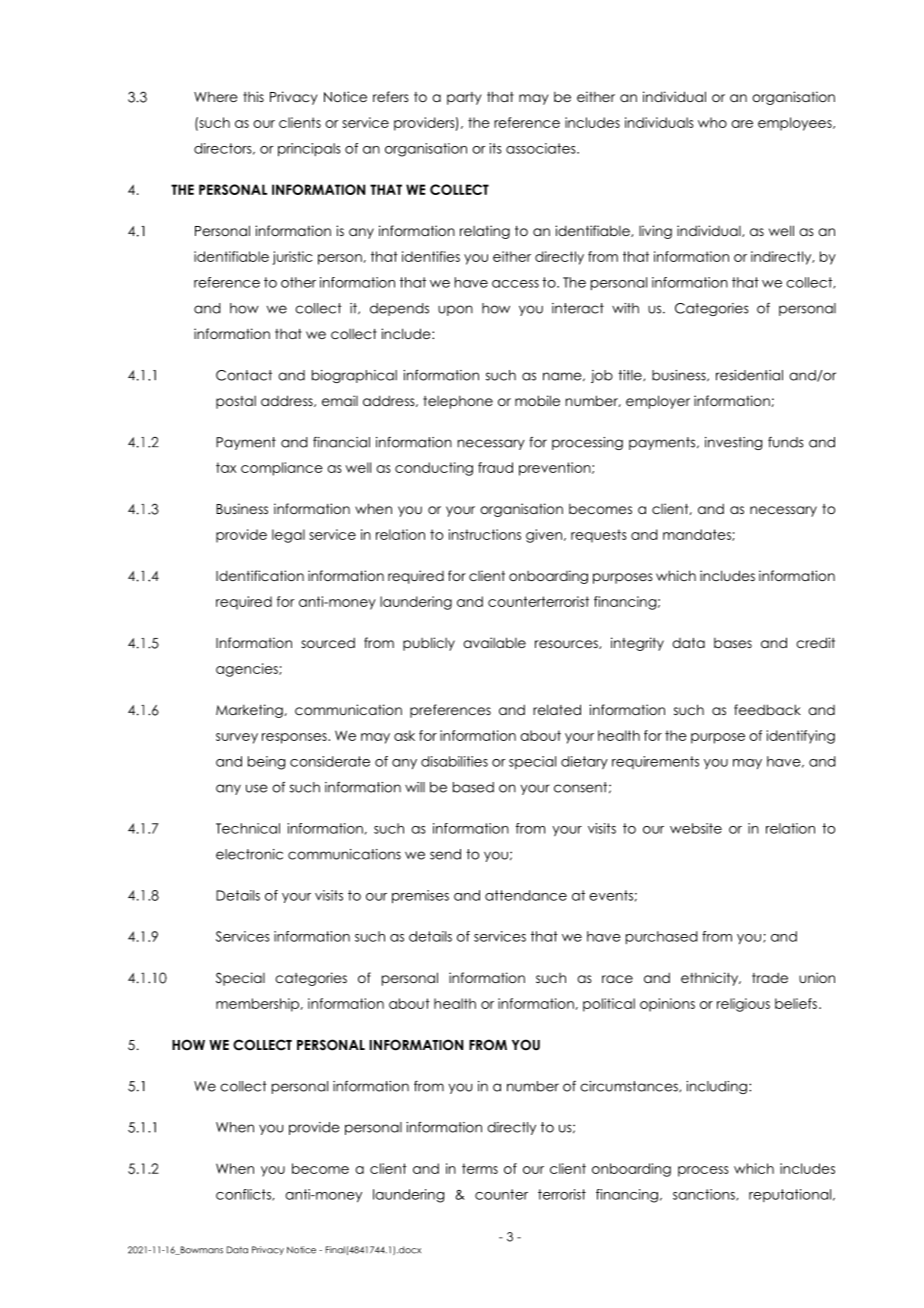 The image size is (924, 1308). I want to click on terms, so click(480, 1168).
